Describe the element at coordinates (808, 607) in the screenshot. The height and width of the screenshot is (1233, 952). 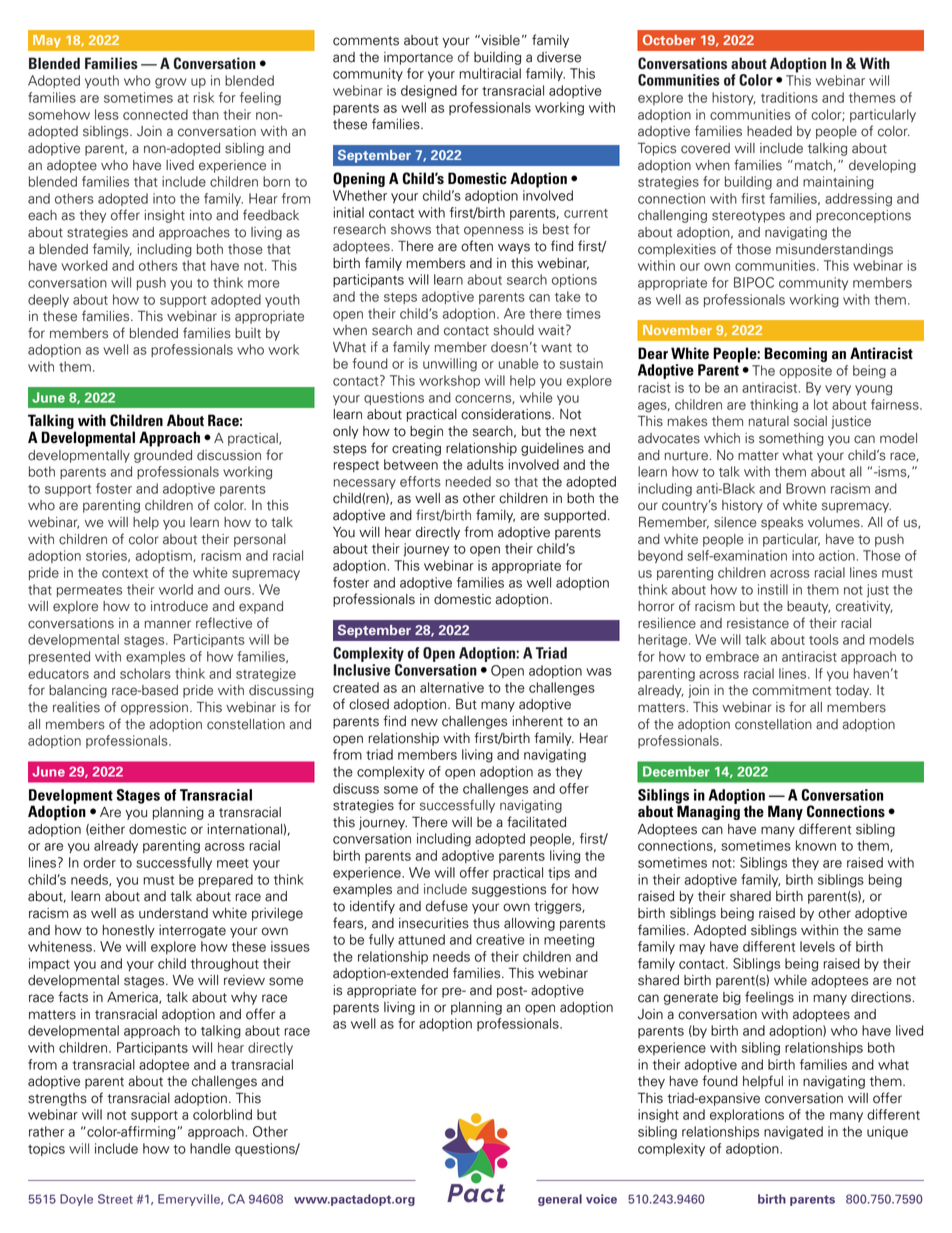
I see `beauty` at that location.
